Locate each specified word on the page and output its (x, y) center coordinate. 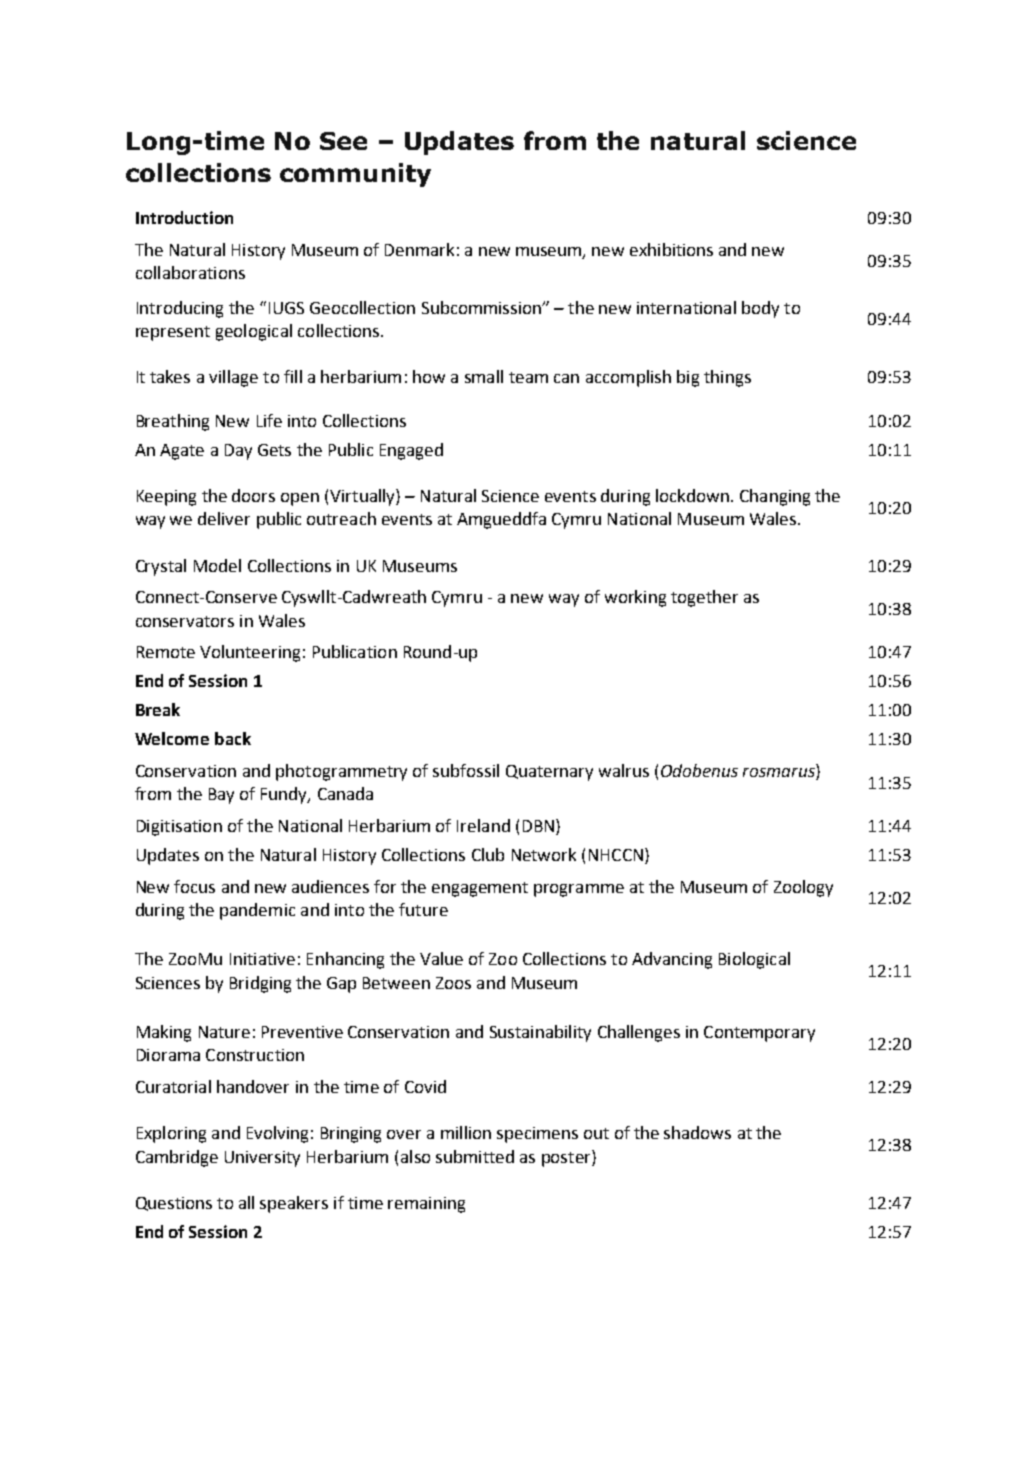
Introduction (184, 217)
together (704, 598)
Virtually (363, 497)
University (262, 1159)
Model (217, 565)
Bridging (260, 984)
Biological (754, 960)
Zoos (453, 983)
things (727, 378)
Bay (221, 796)
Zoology (803, 888)
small (484, 376)
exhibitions (671, 249)
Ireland (483, 825)
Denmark (419, 249)
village (233, 378)
